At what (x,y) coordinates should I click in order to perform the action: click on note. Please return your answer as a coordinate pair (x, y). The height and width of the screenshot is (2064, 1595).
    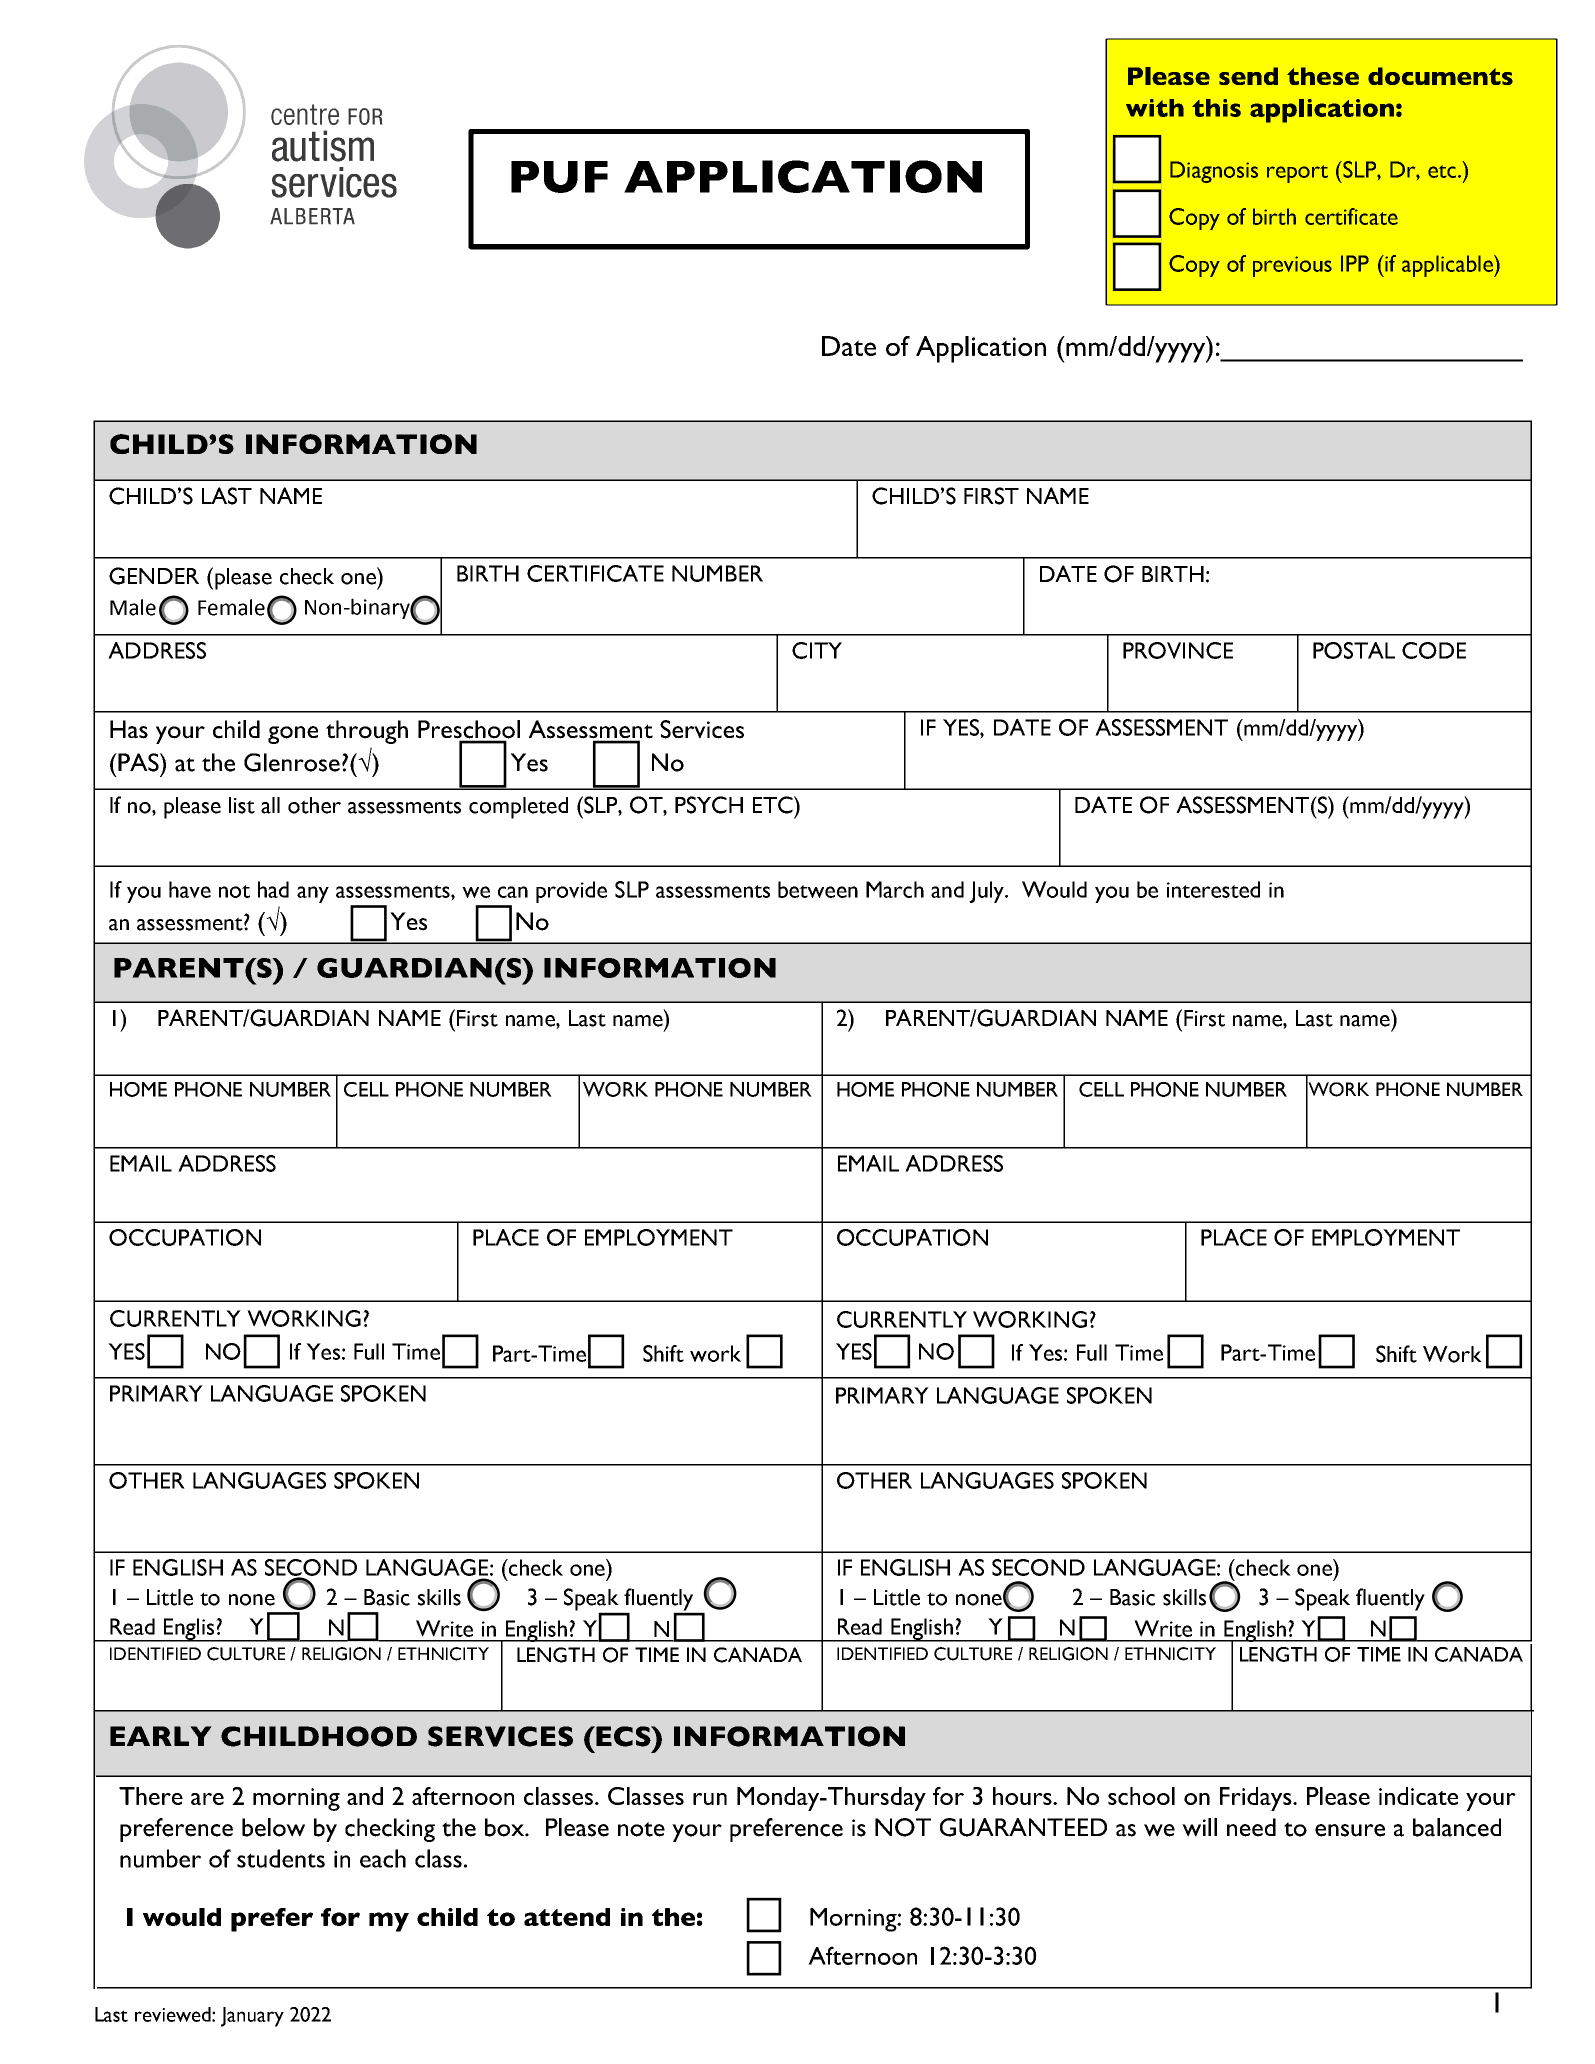
    Looking at the image, I should click on (641, 1829).
